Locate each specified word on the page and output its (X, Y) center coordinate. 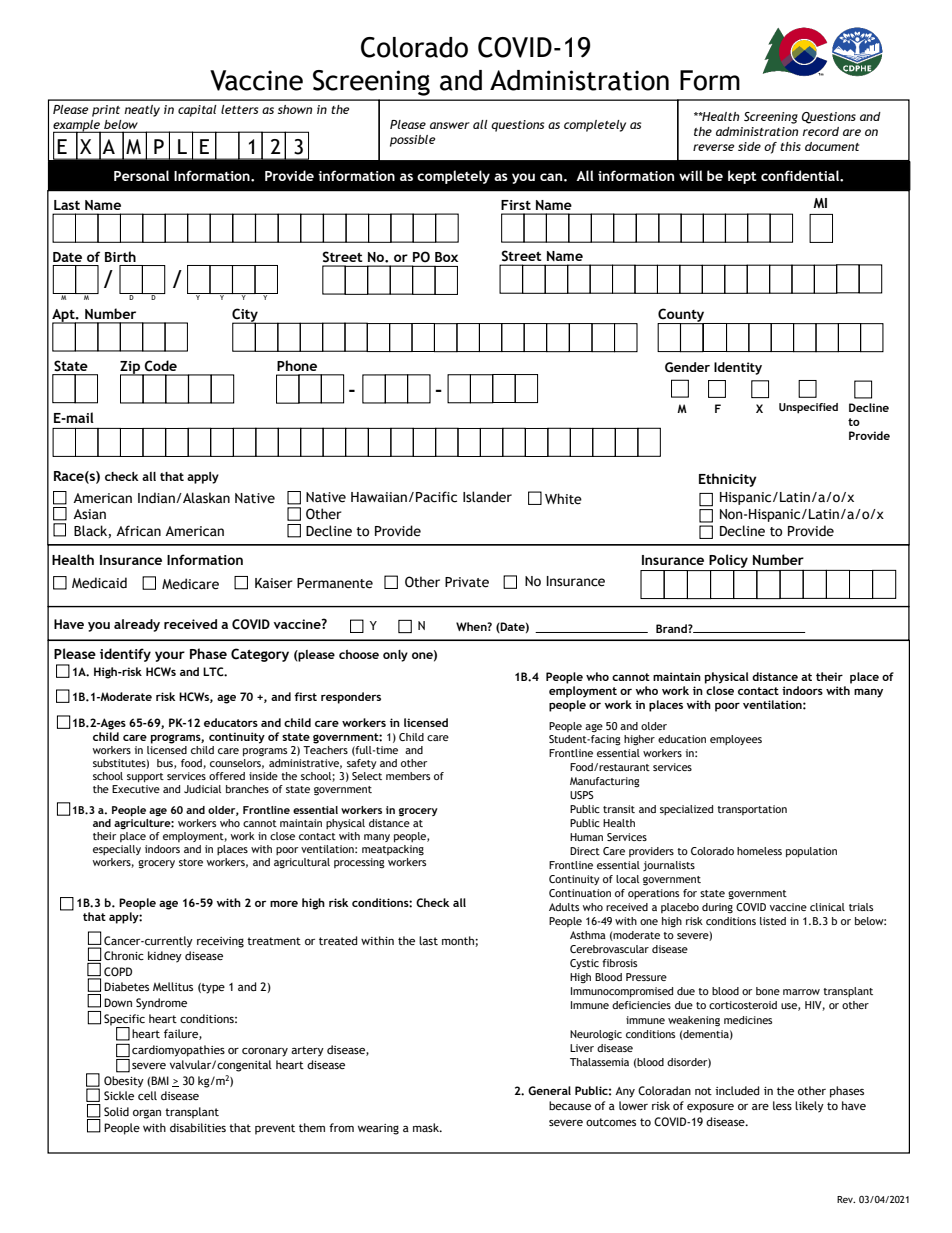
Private (467, 582)
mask (427, 1127)
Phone (297, 365)
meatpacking (393, 850)
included (737, 1090)
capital (197, 111)
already (137, 625)
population (811, 852)
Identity (738, 368)
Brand (672, 628)
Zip (131, 368)
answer (450, 125)
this (790, 146)
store (191, 862)
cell (147, 1095)
